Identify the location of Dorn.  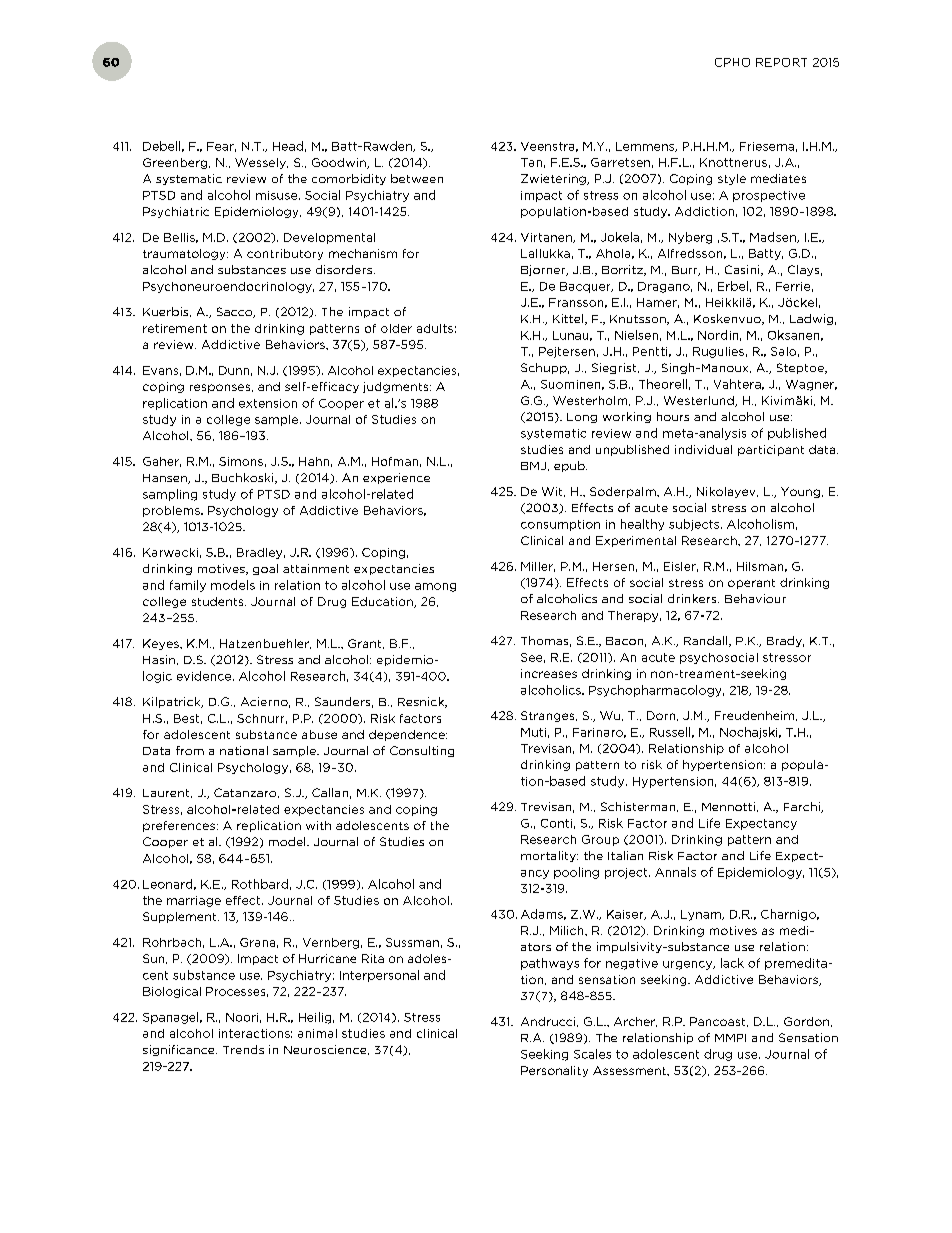
(662, 716).
